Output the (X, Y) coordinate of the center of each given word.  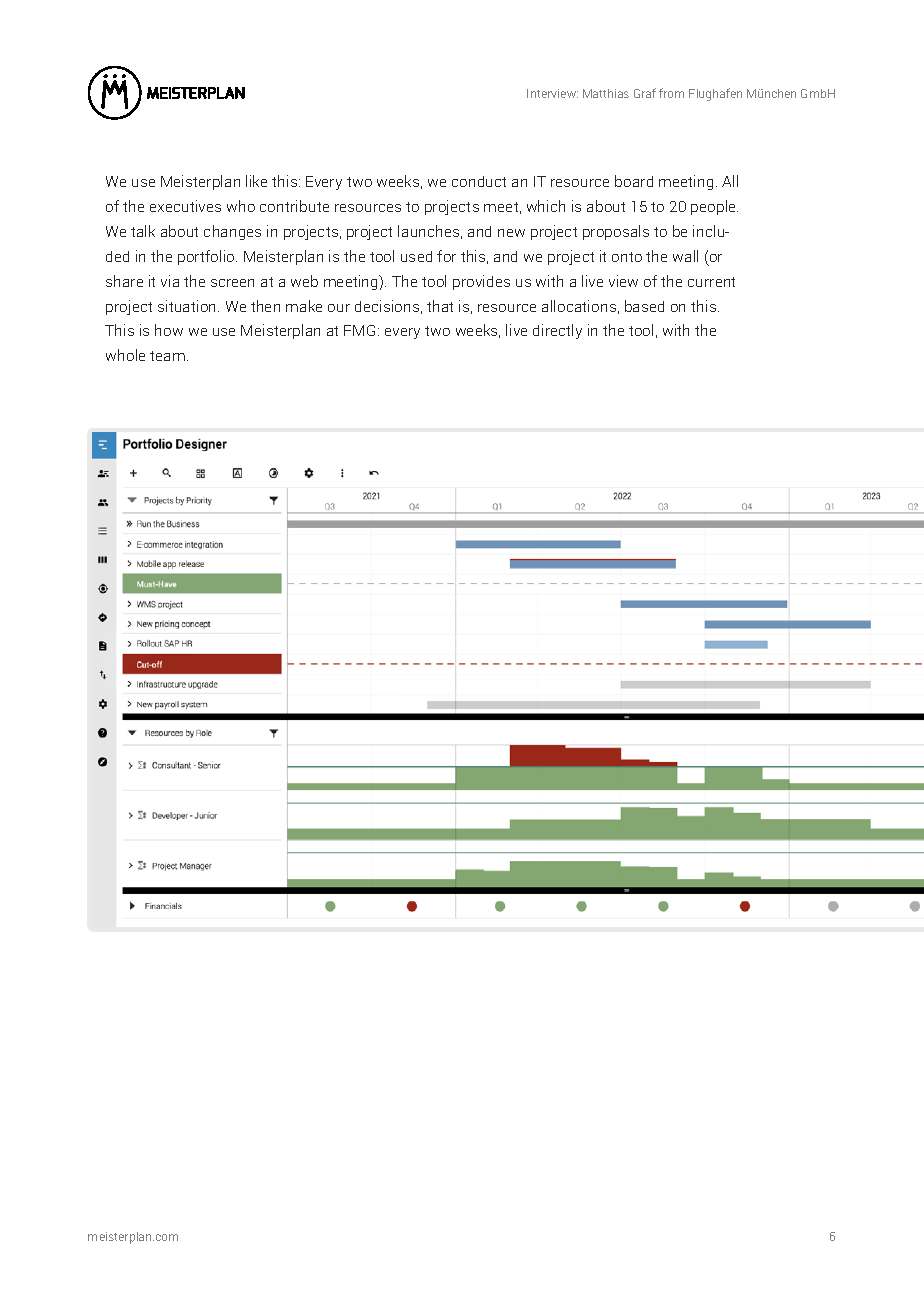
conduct (479, 181)
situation (188, 306)
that (440, 306)
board (634, 181)
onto (627, 257)
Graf (645, 93)
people (714, 207)
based (644, 306)
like (256, 181)
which (546, 206)
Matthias (606, 93)
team (167, 356)
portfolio (207, 257)
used (416, 256)
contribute (294, 206)
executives (185, 206)
